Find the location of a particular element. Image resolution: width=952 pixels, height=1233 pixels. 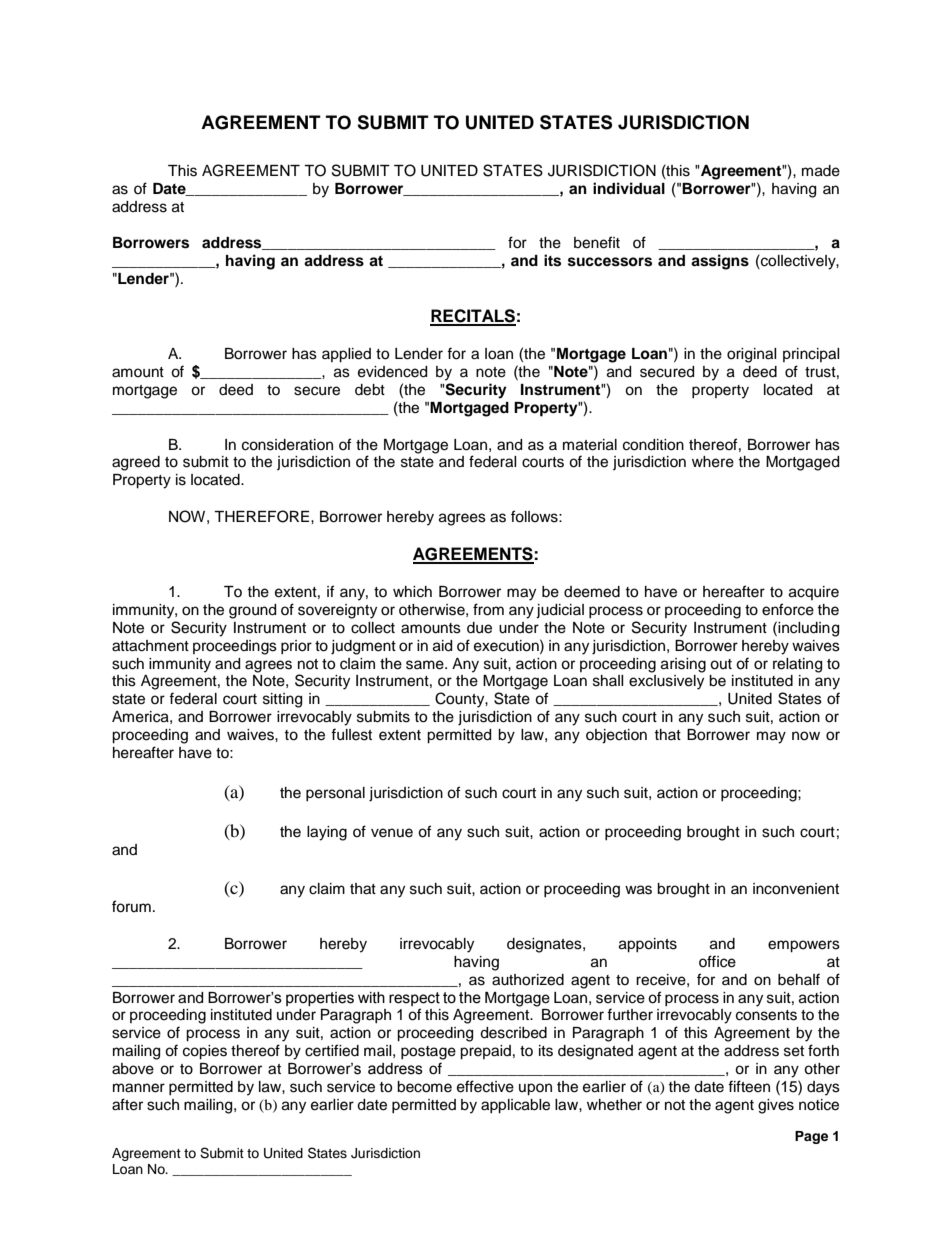

made is located at coordinates (821, 171).
